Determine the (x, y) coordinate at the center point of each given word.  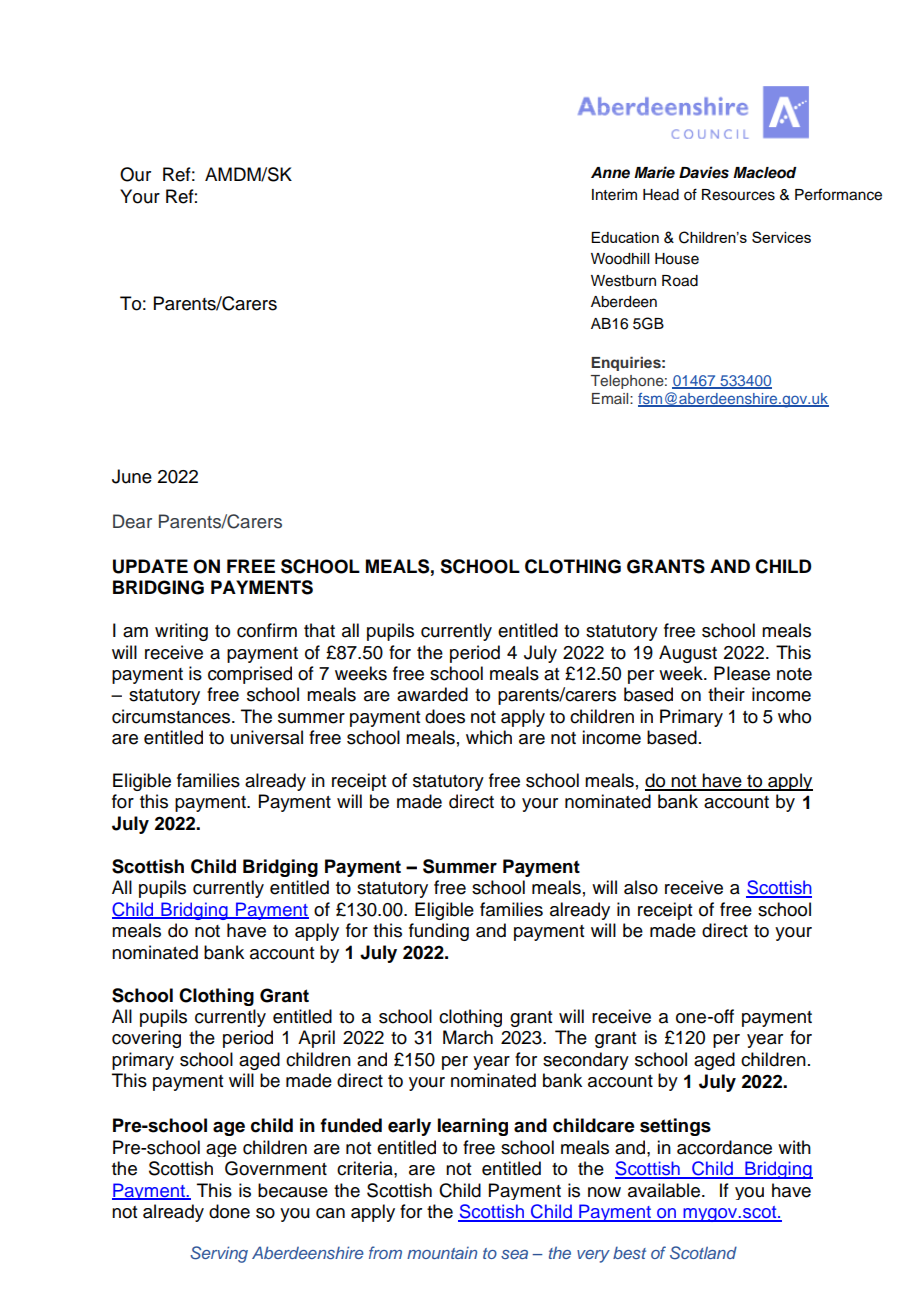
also (641, 887)
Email (611, 398)
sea (514, 1254)
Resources (738, 195)
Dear (132, 521)
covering (146, 1039)
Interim (614, 195)
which (489, 737)
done (229, 1211)
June (132, 476)
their (726, 694)
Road (680, 281)
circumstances (172, 716)
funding (439, 932)
